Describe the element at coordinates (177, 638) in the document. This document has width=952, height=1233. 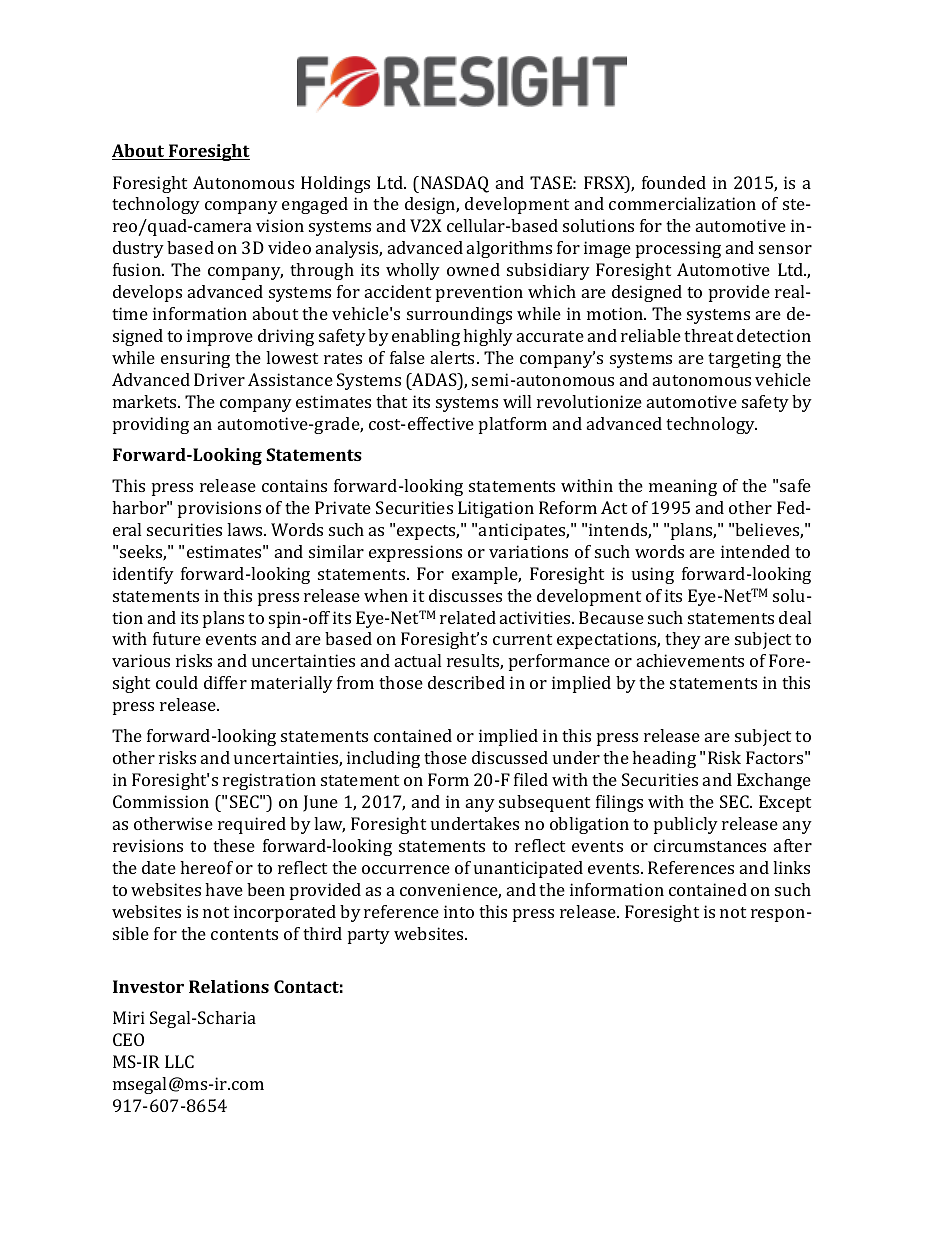
I see `future` at that location.
